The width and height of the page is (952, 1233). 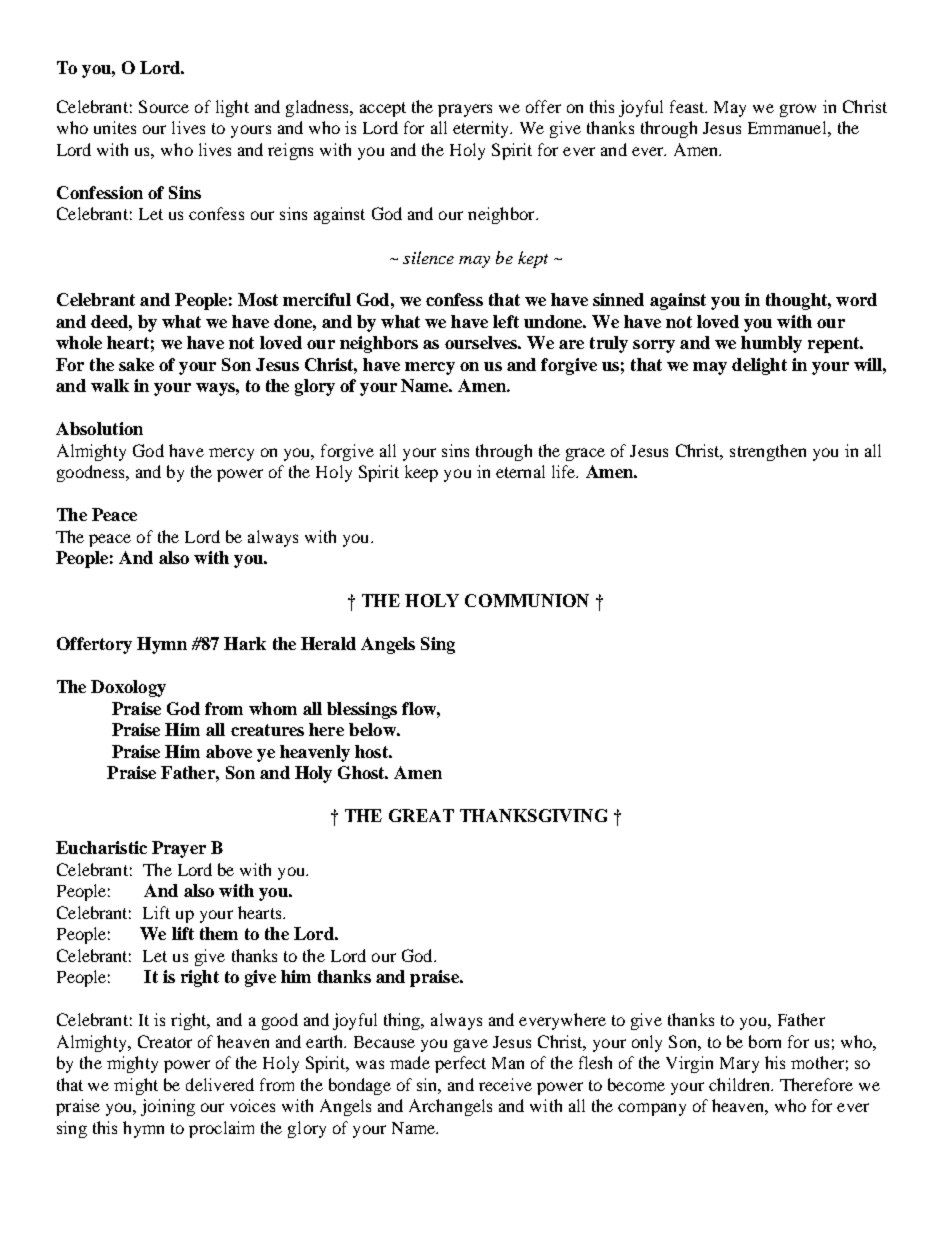 I want to click on Source, so click(x=164, y=106).
